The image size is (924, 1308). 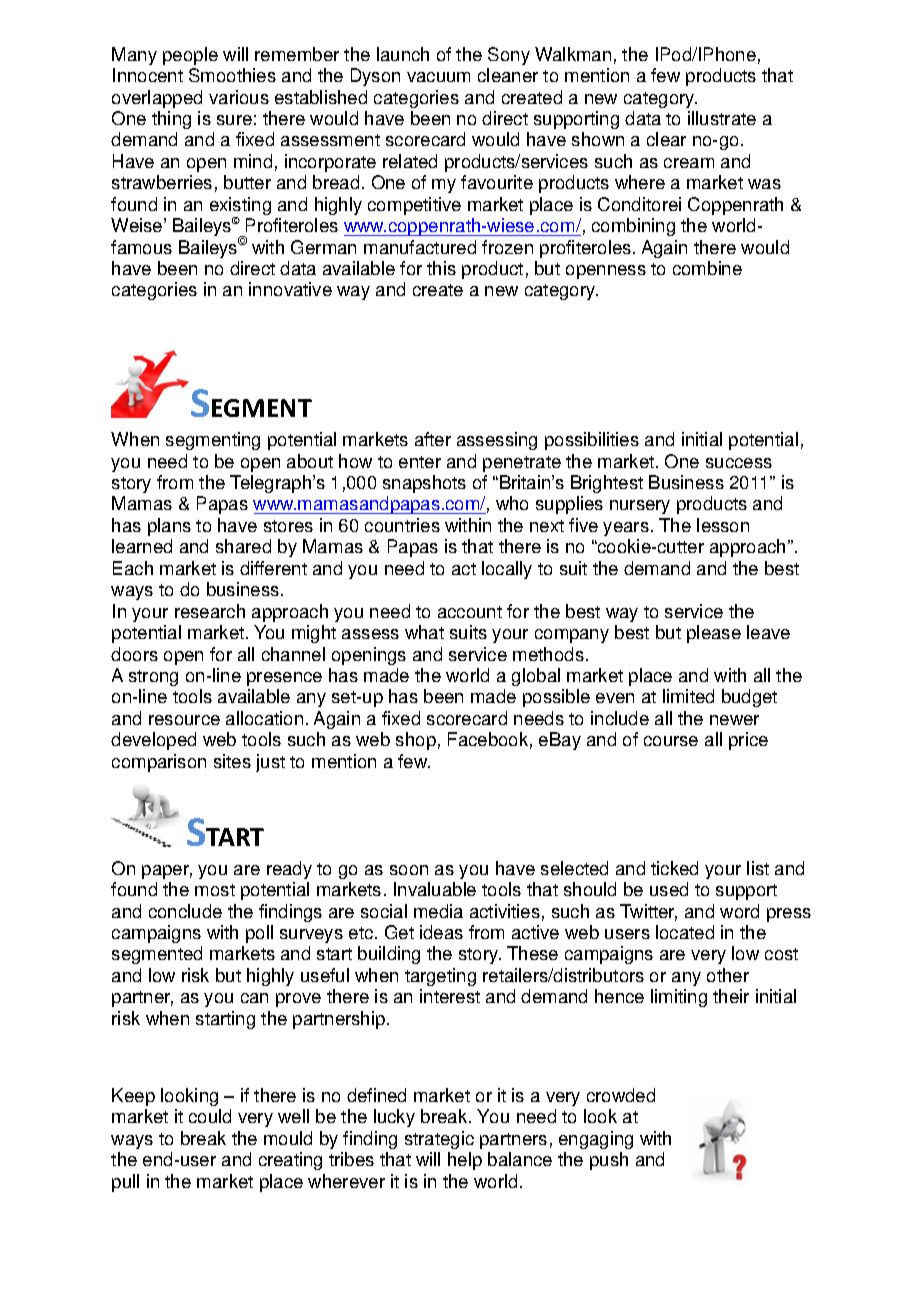 What do you see at coordinates (722, 118) in the screenshot?
I see `illustrate` at bounding box center [722, 118].
